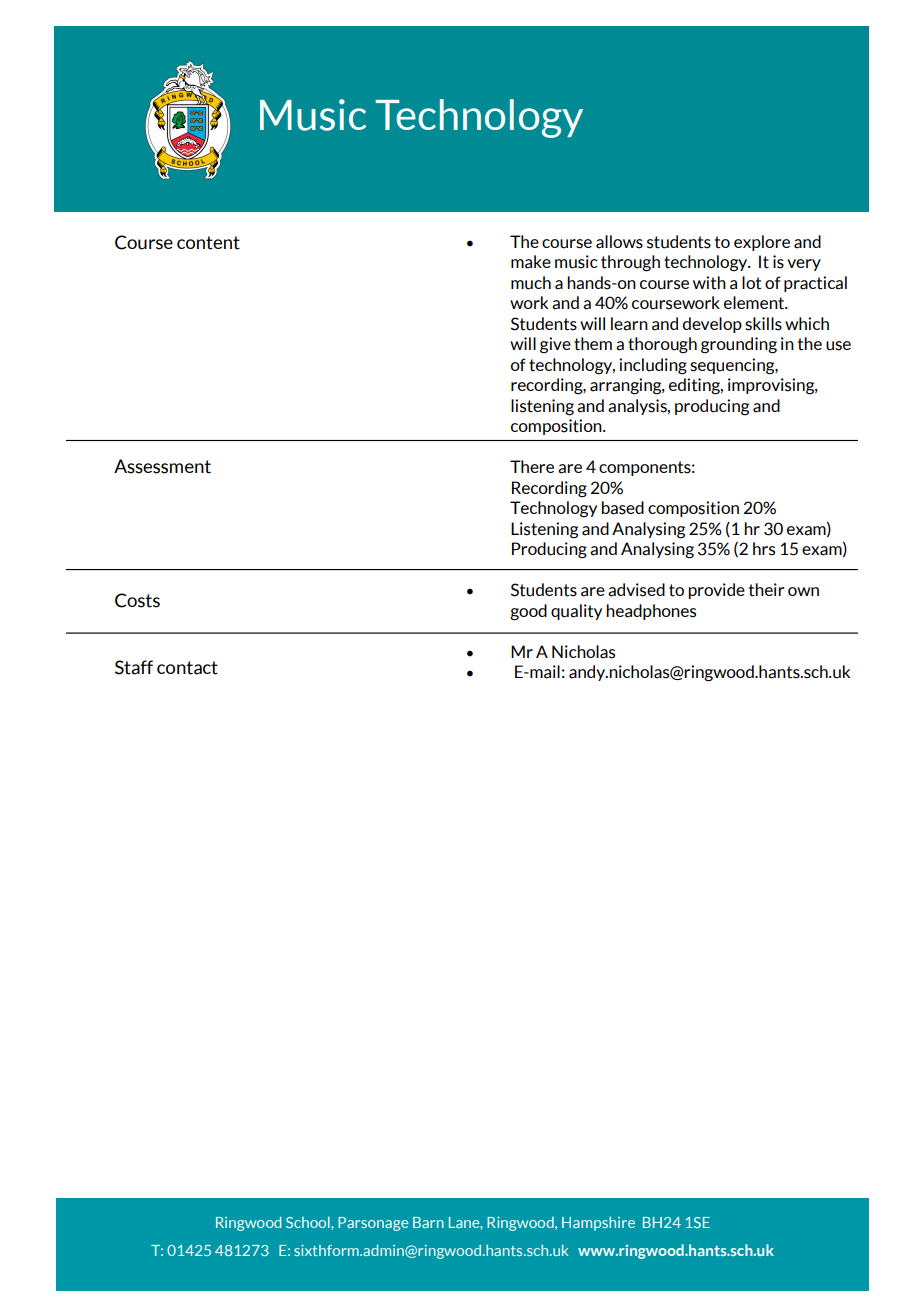 Image resolution: width=924 pixels, height=1308 pixels. What do you see at coordinates (651, 612) in the screenshot?
I see `headphones` at bounding box center [651, 612].
